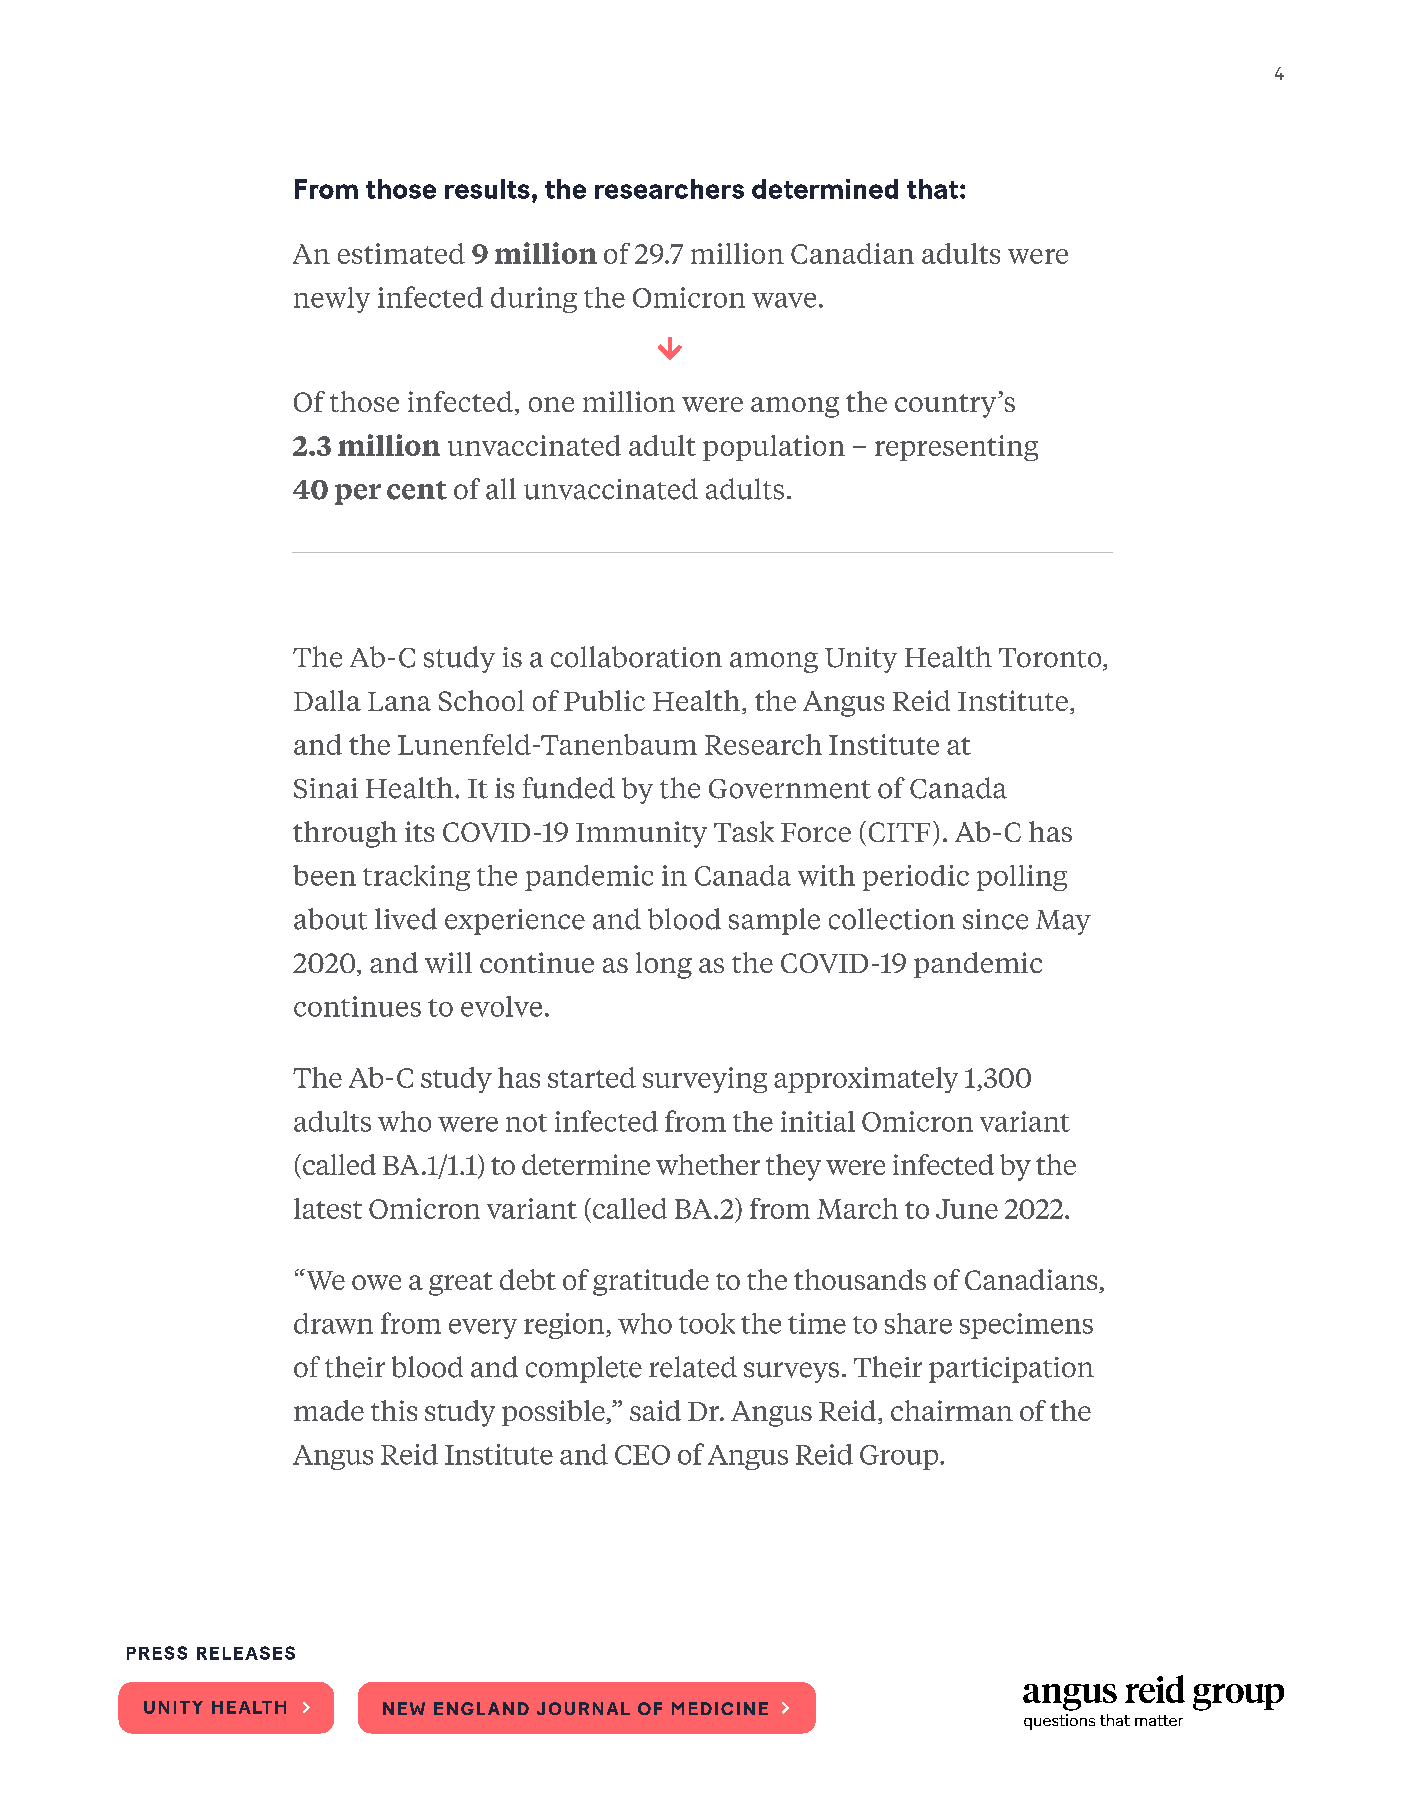 The width and height of the screenshot is (1406, 1820). Describe the element at coordinates (327, 700) in the screenshot. I see `Dalla` at that location.
